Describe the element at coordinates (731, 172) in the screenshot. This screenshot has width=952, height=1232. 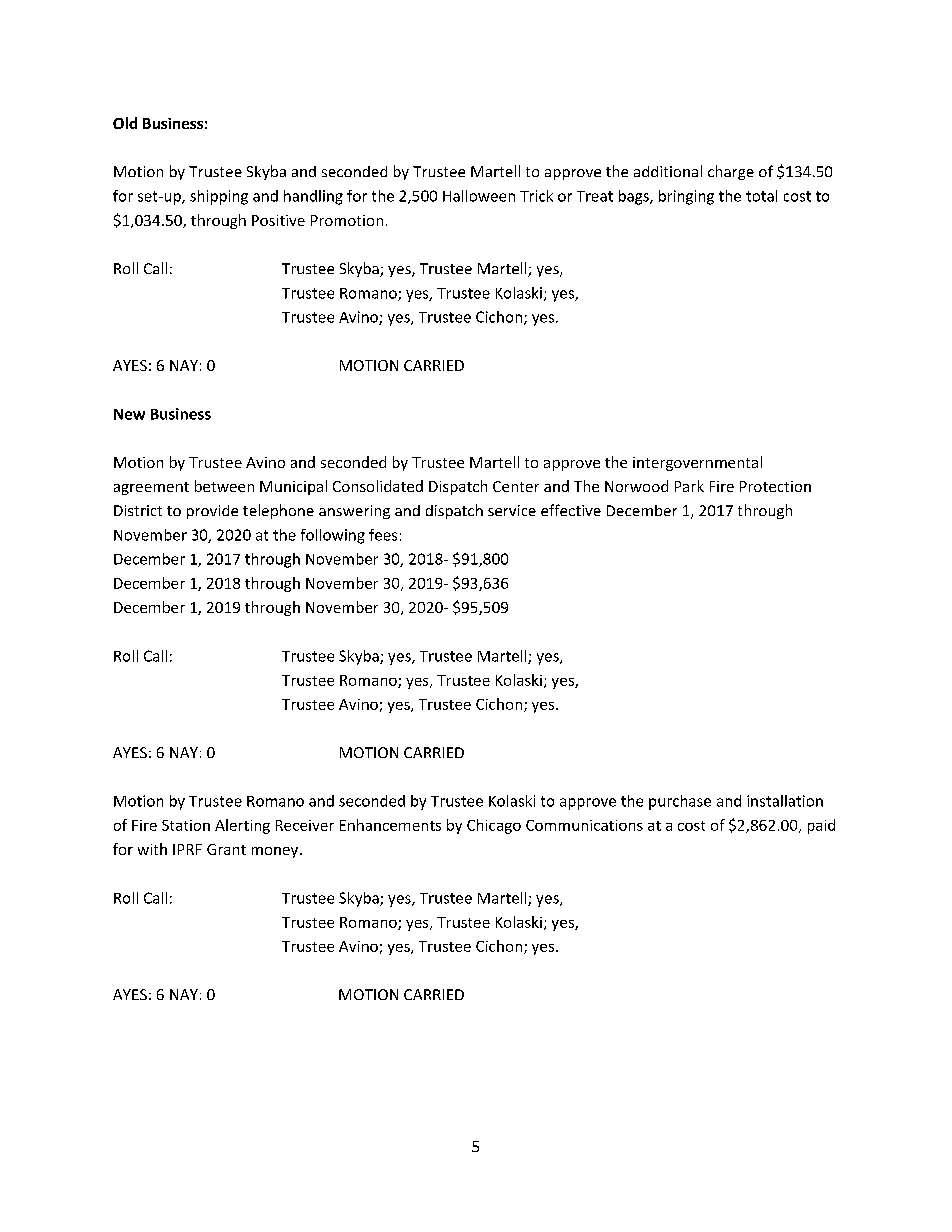
I see `charge` at that location.
